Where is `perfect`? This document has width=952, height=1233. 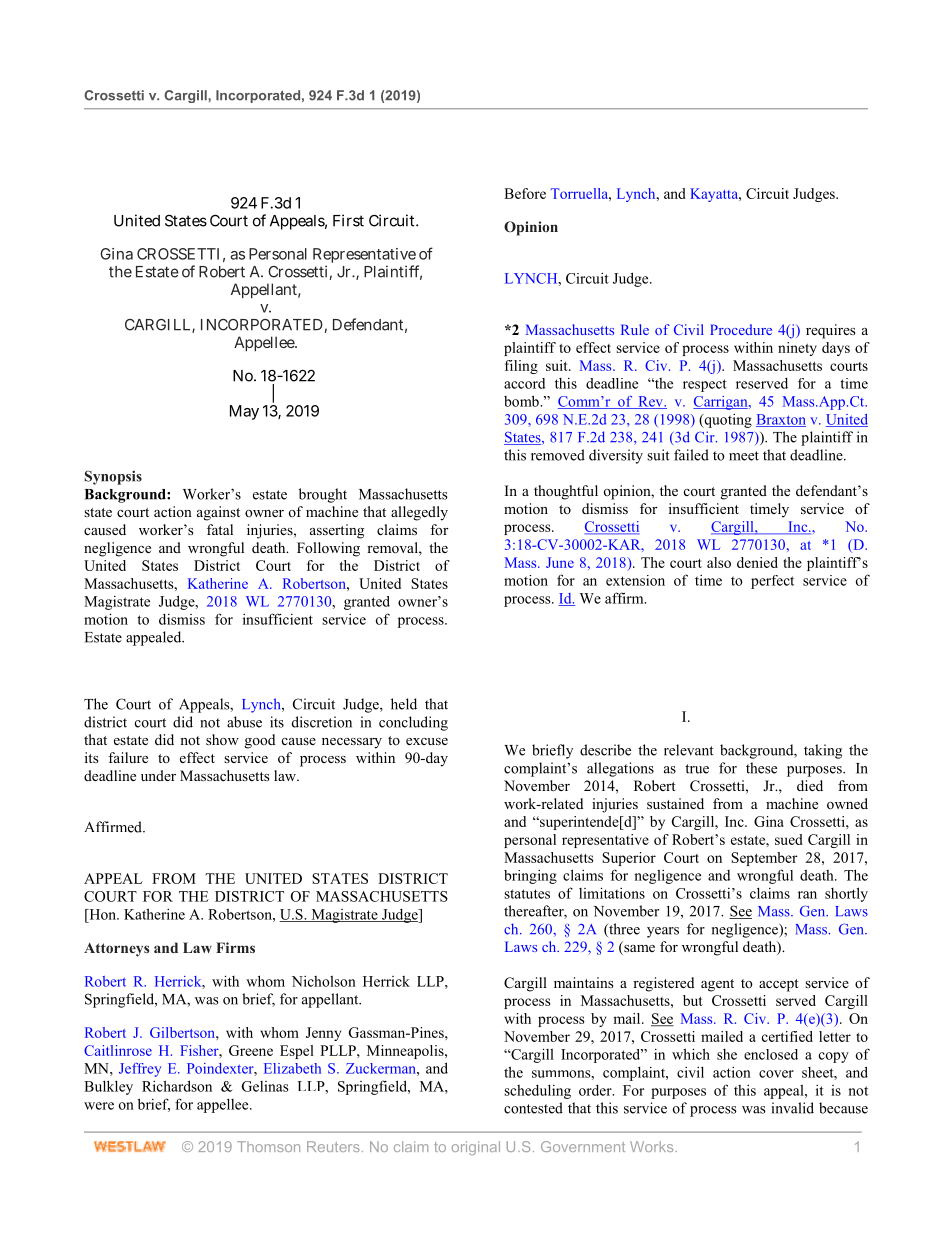
perfect is located at coordinates (772, 582).
